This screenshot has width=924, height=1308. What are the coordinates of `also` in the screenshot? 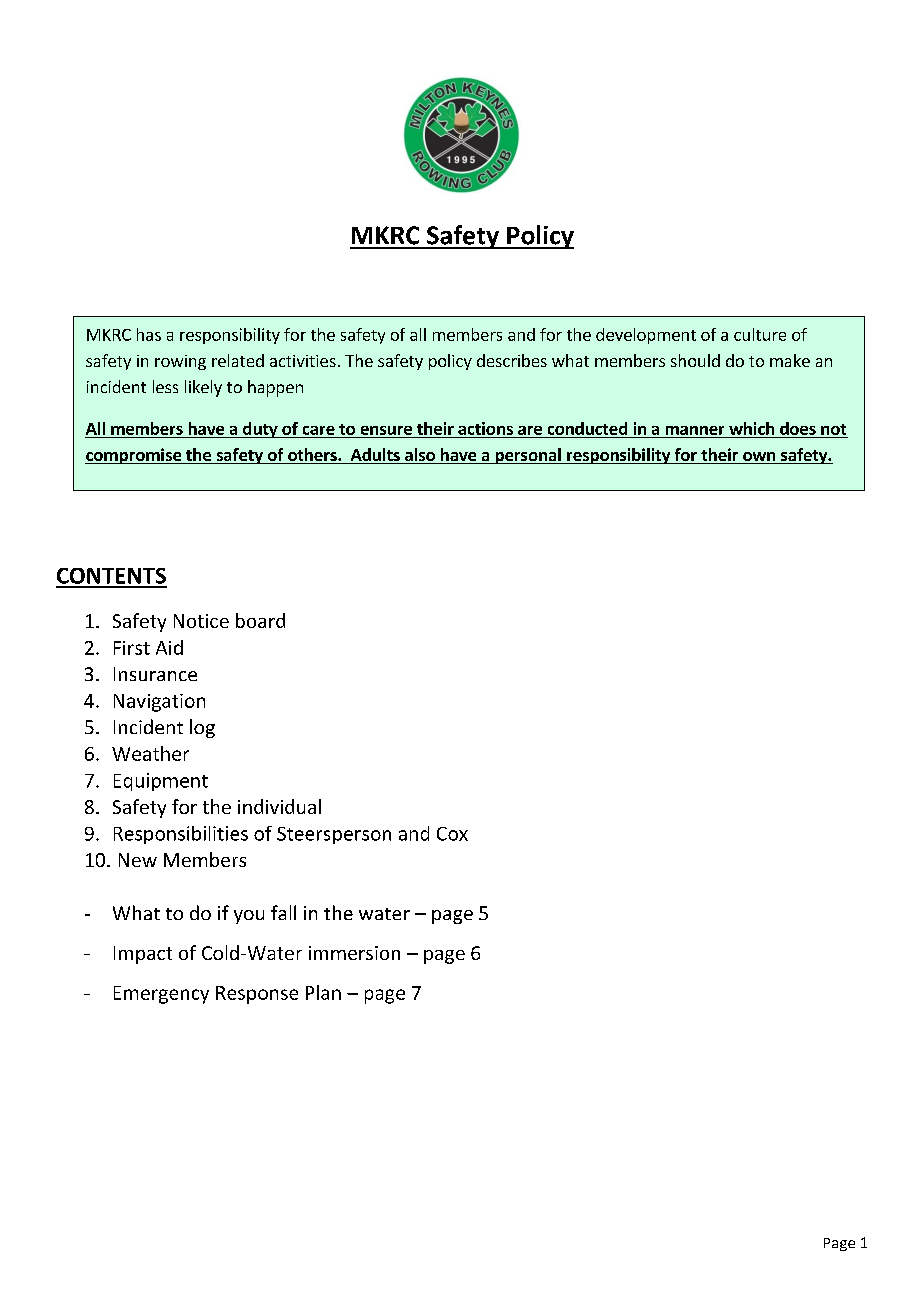 It's located at (420, 456).
